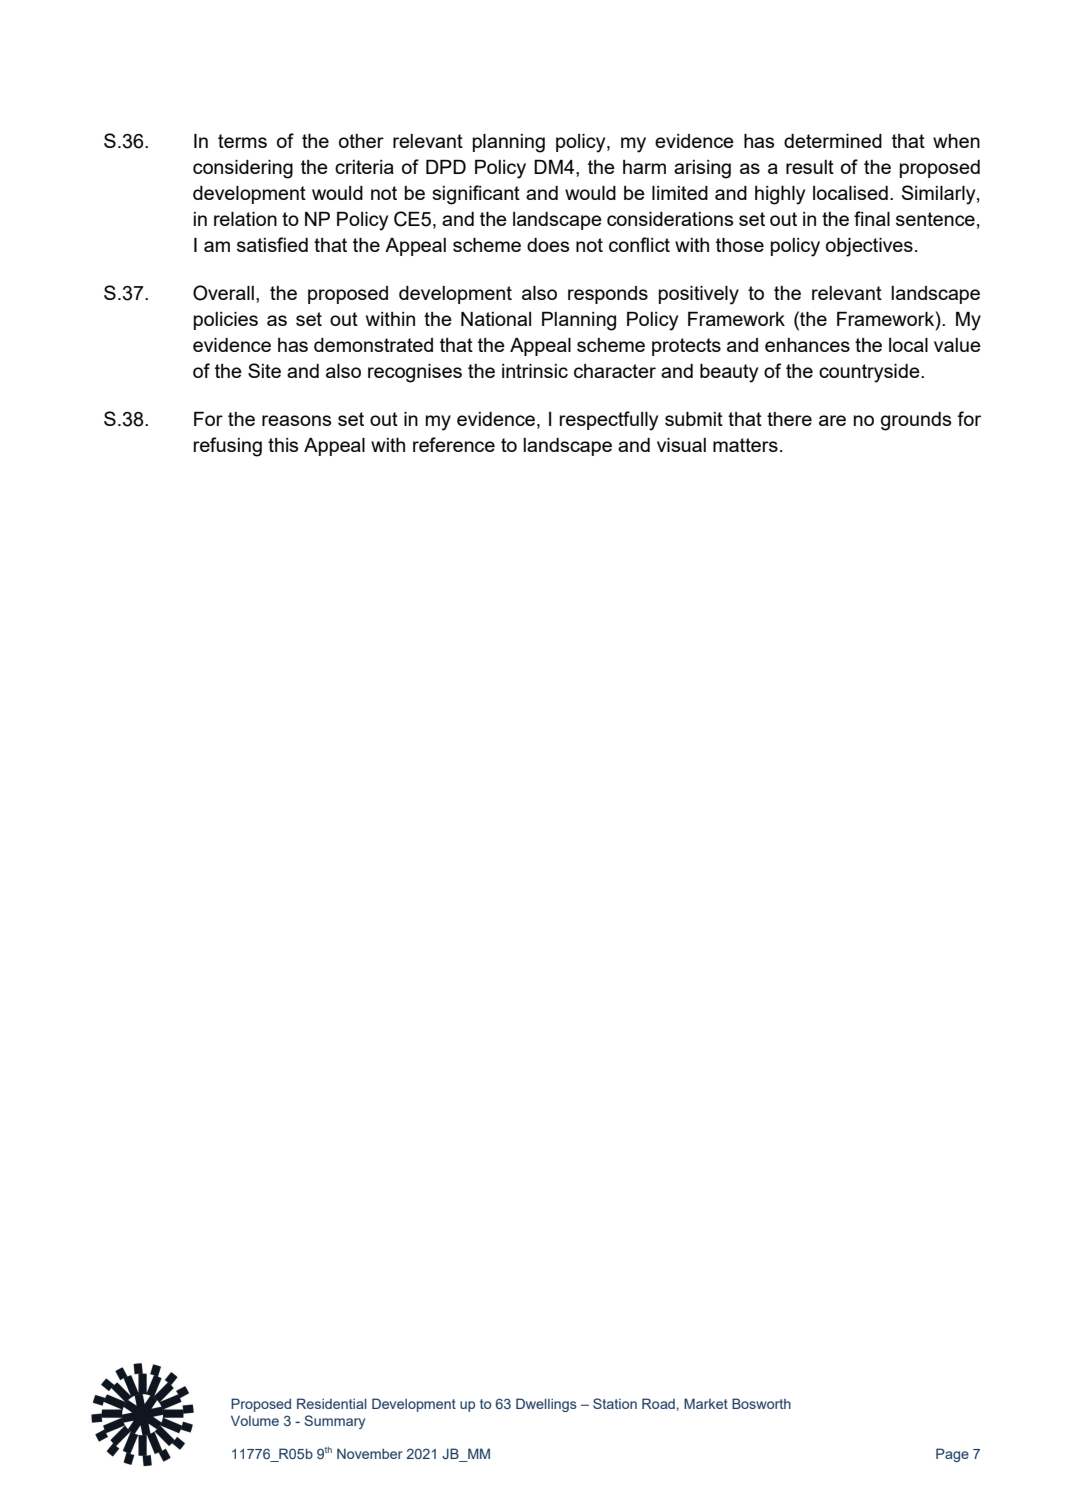  I want to click on Station, so click(615, 1403).
